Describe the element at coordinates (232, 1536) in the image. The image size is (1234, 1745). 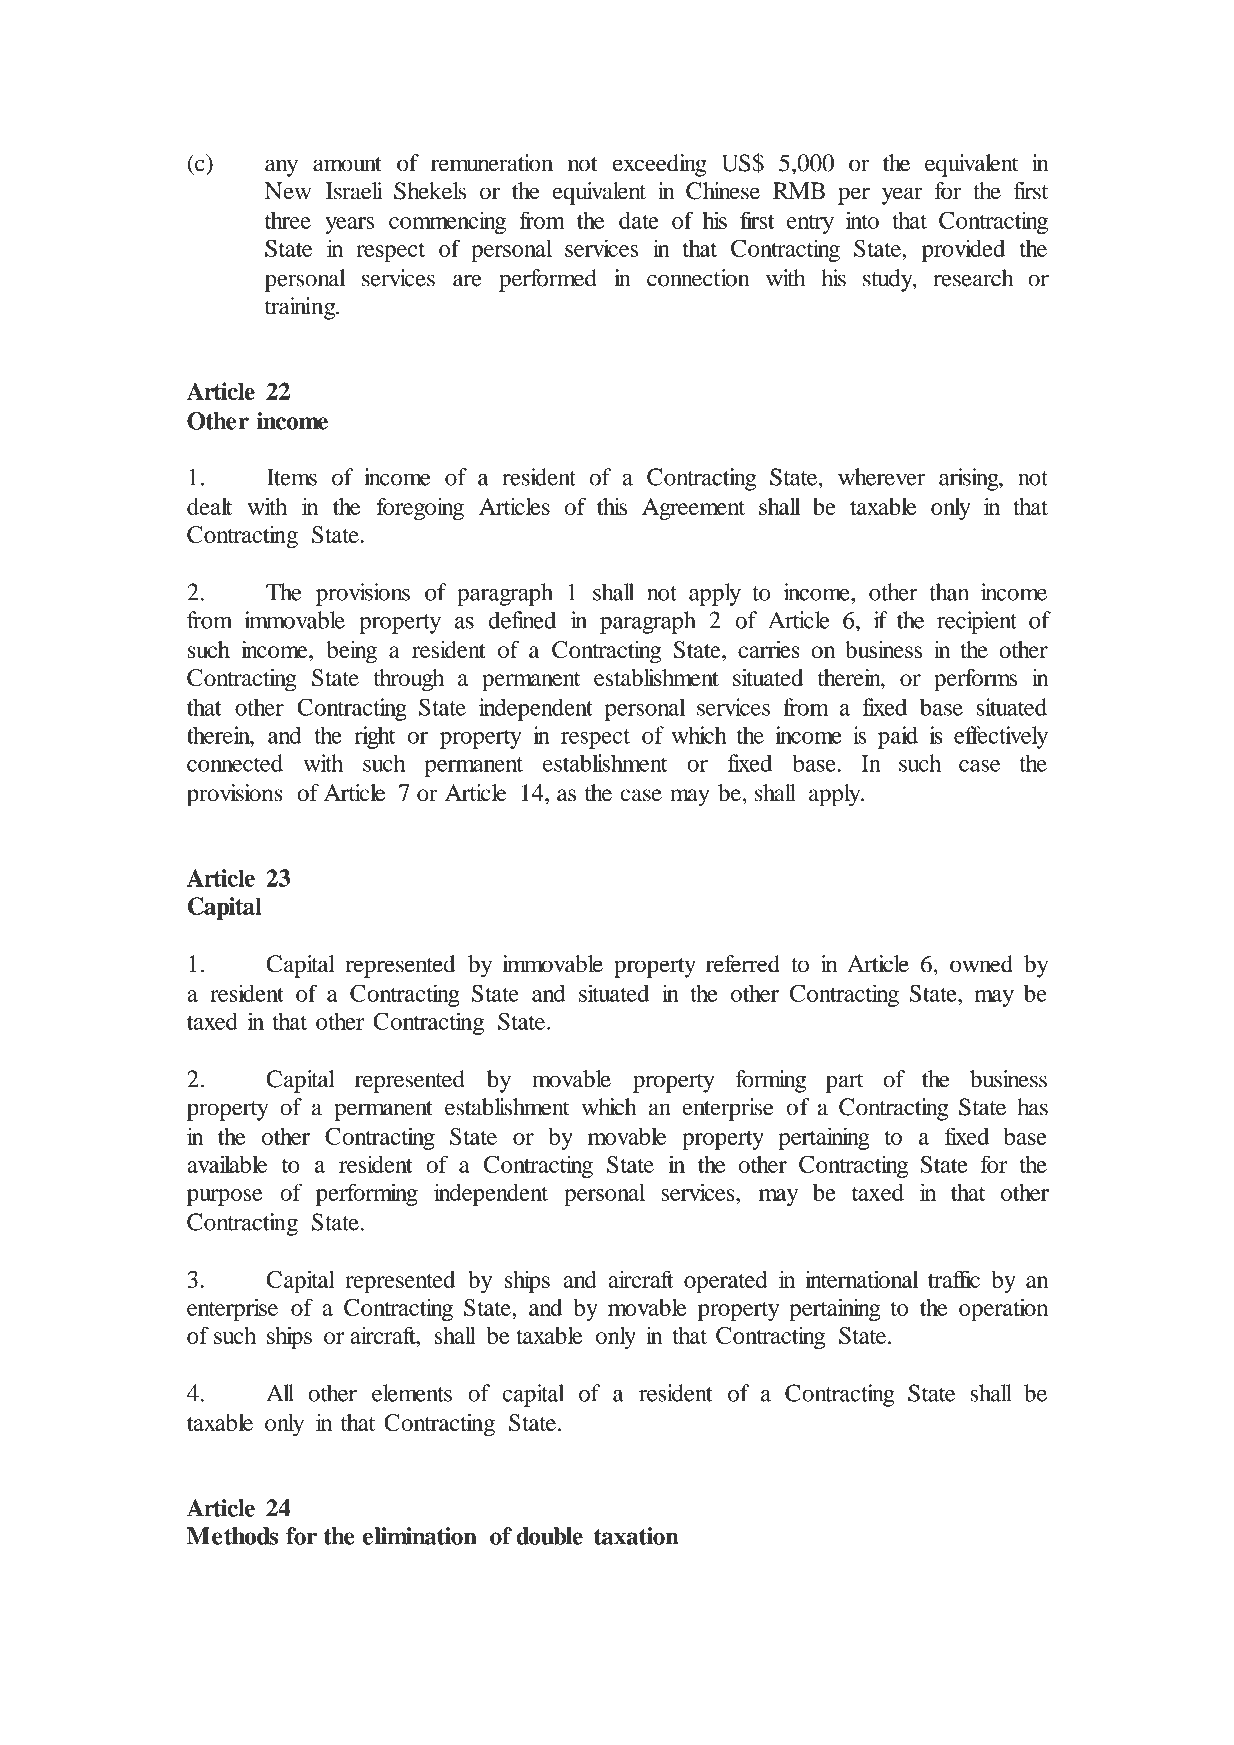
I see `Methods` at that location.
